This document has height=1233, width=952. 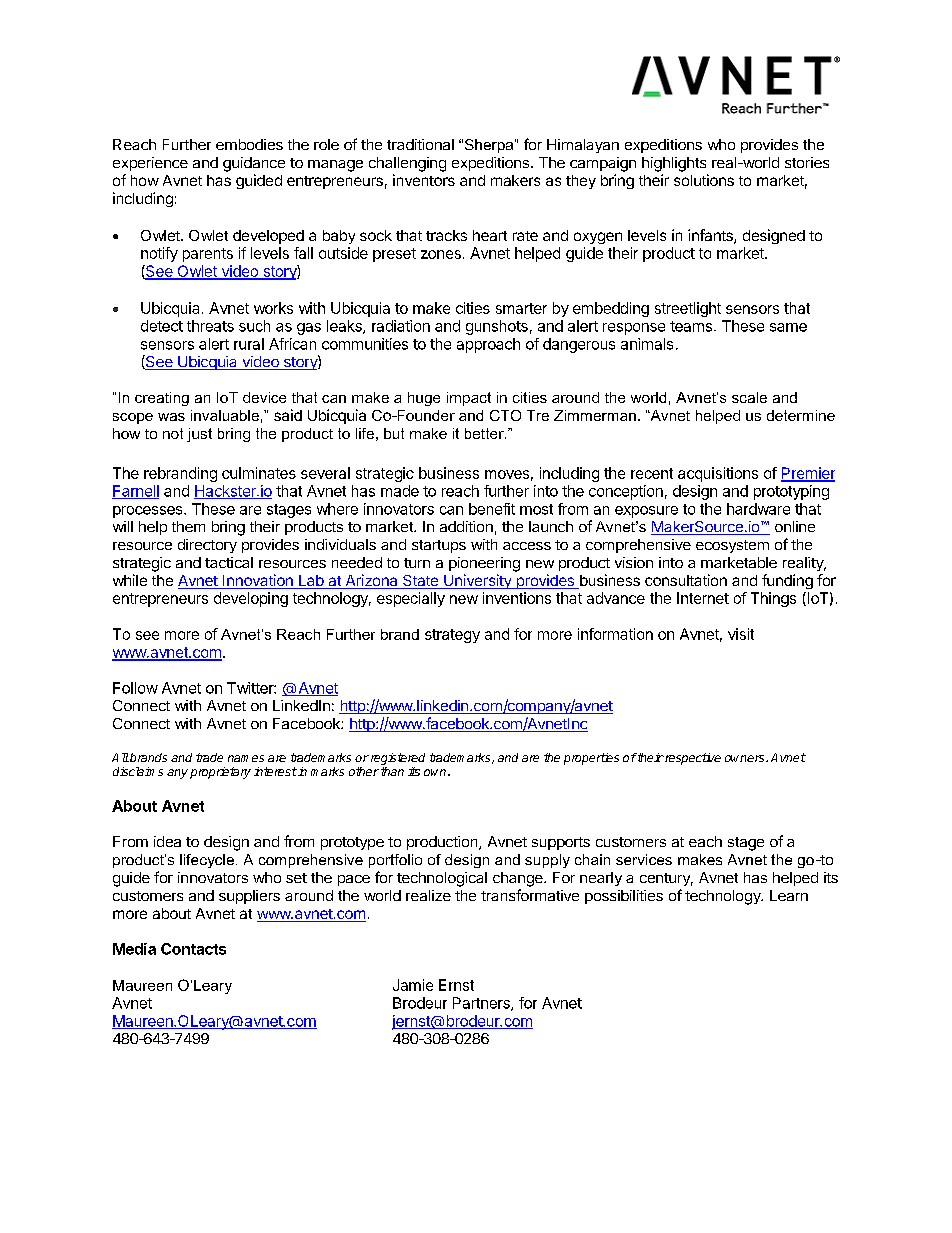 What do you see at coordinates (424, 180) in the document?
I see `inventors` at bounding box center [424, 180].
